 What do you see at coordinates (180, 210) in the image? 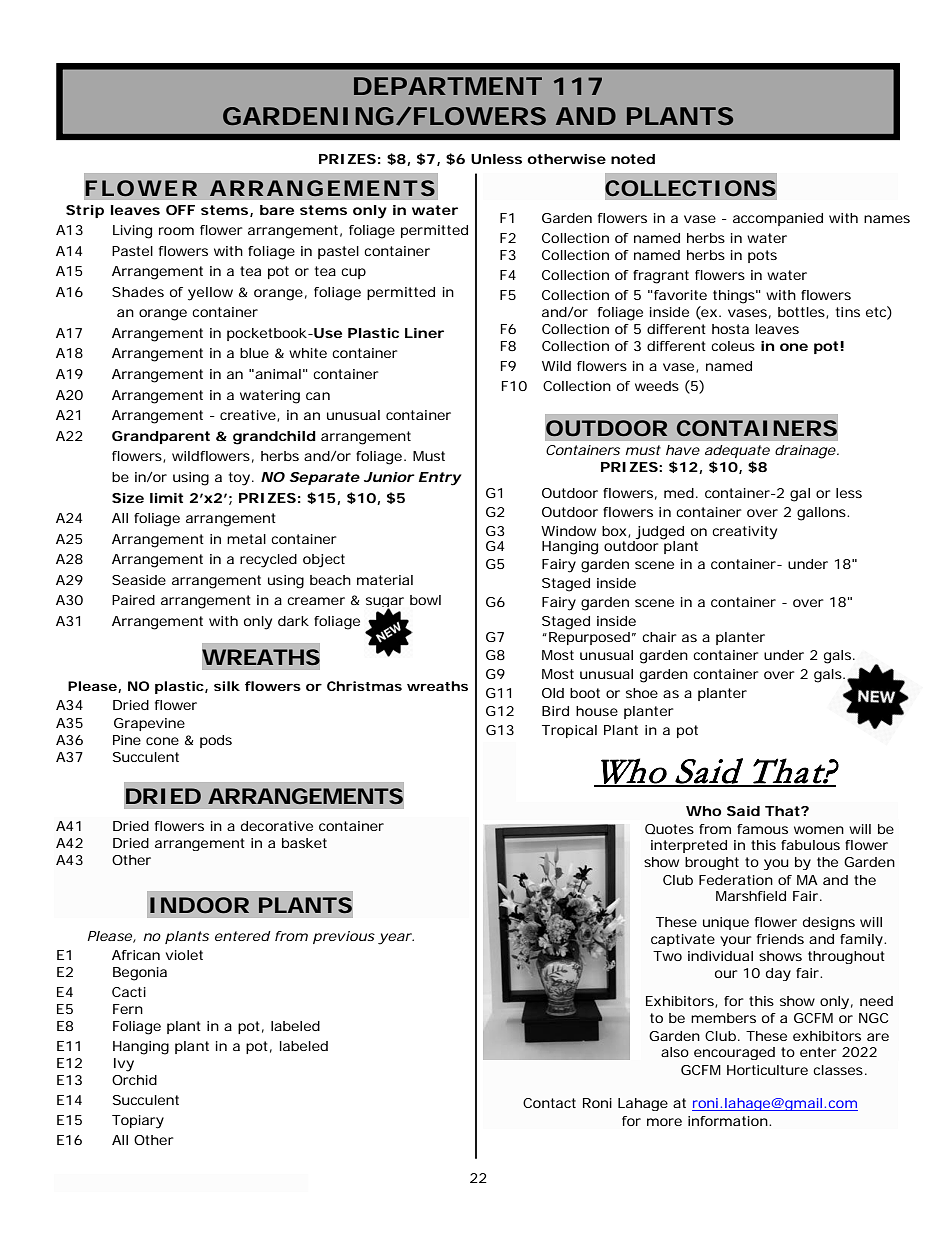
I see `OFF` at bounding box center [180, 210].
